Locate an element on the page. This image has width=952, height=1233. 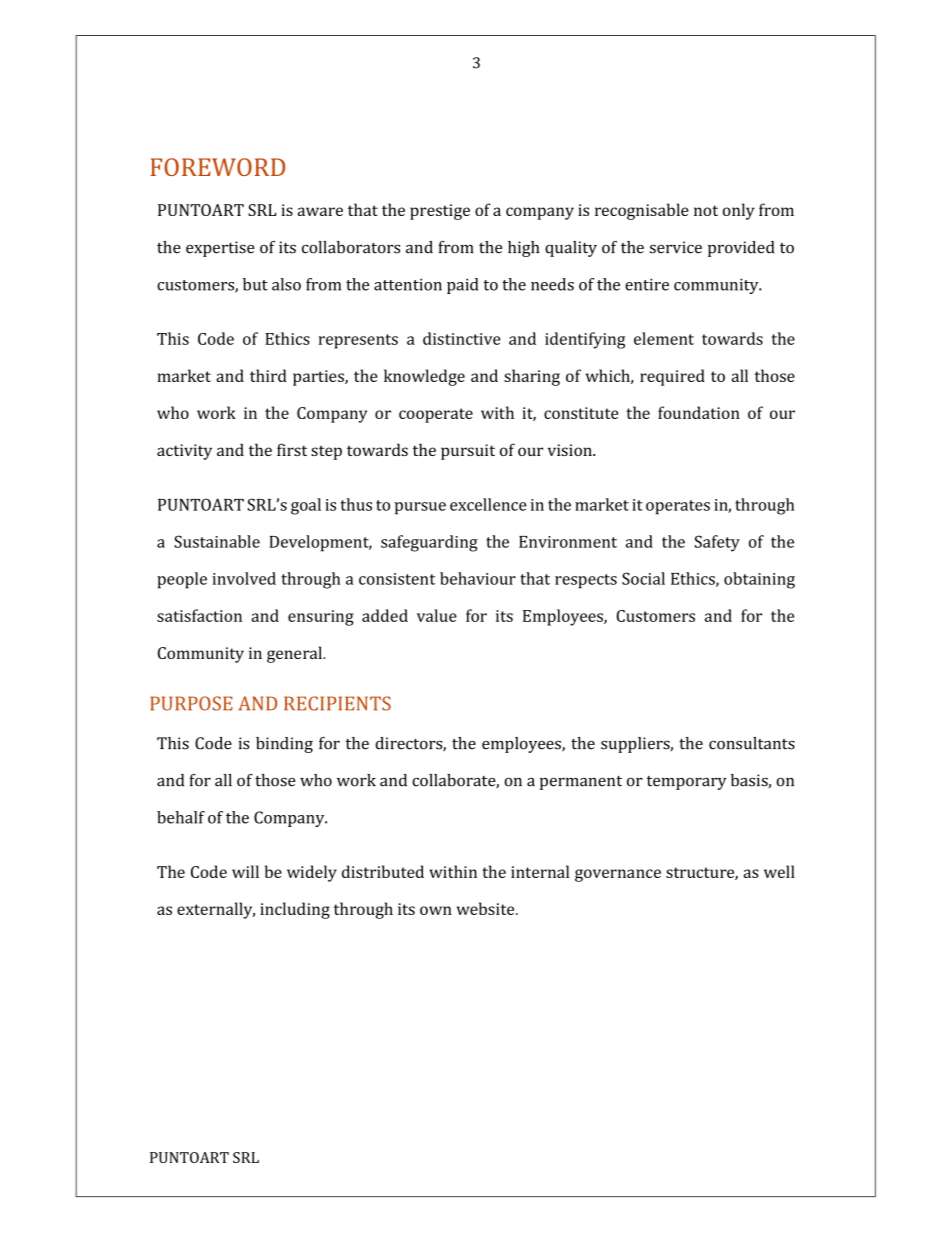
cooperate is located at coordinates (436, 415).
